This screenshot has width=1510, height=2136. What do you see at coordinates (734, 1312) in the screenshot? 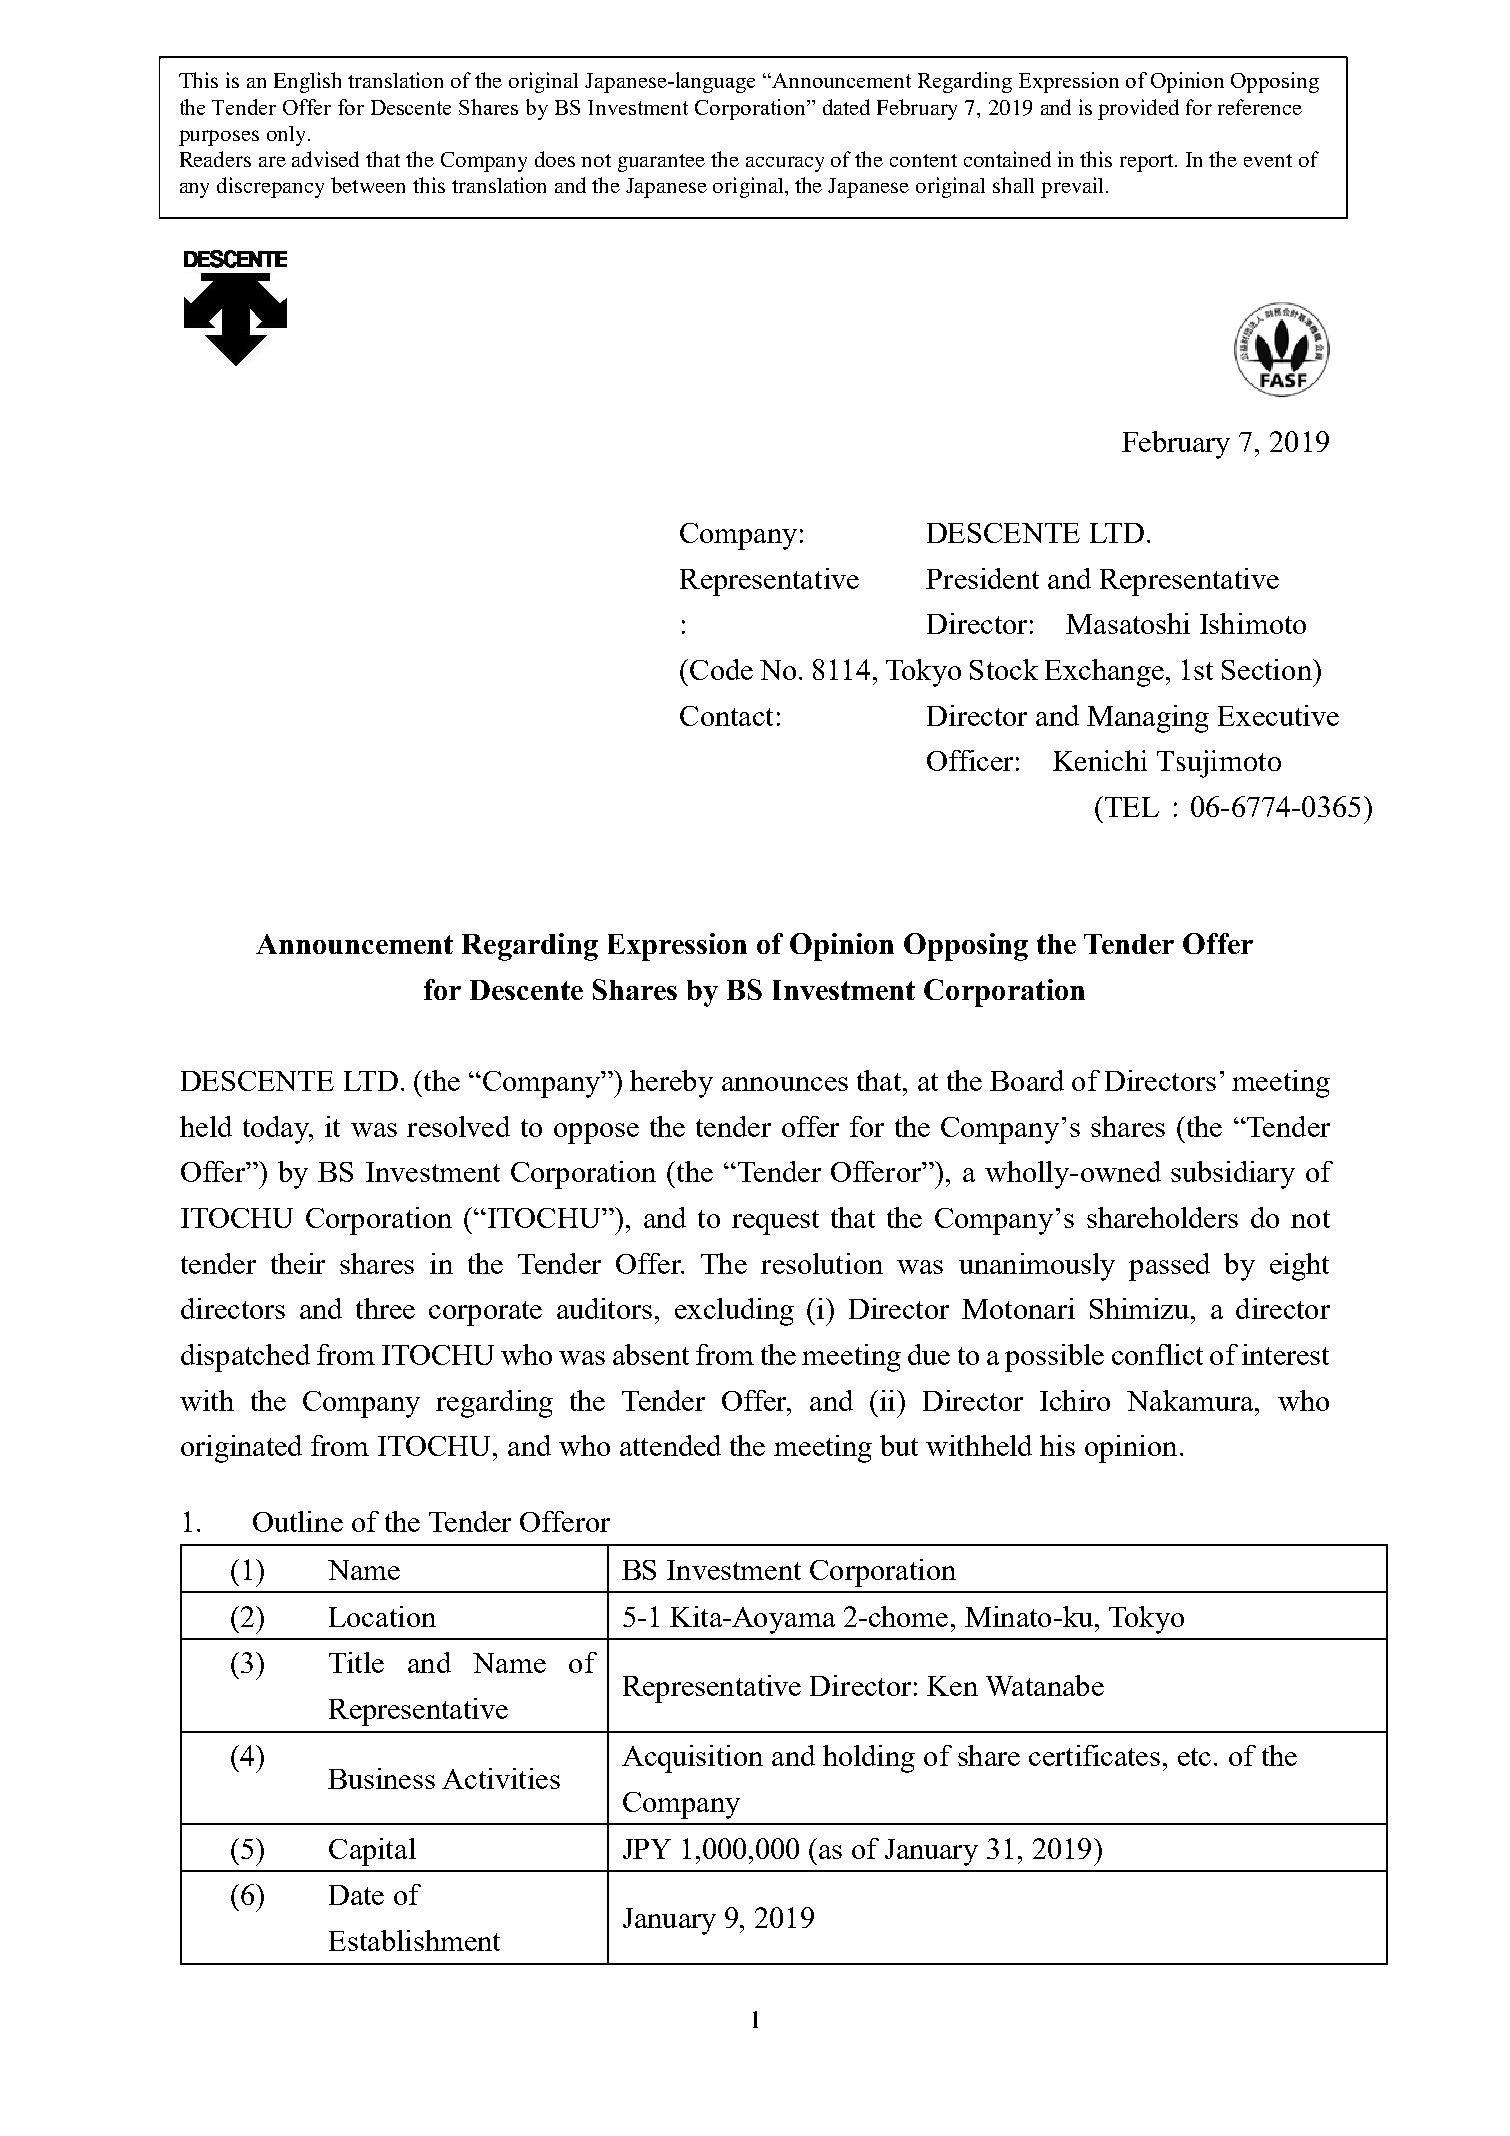
I see `excluding` at bounding box center [734, 1312].
